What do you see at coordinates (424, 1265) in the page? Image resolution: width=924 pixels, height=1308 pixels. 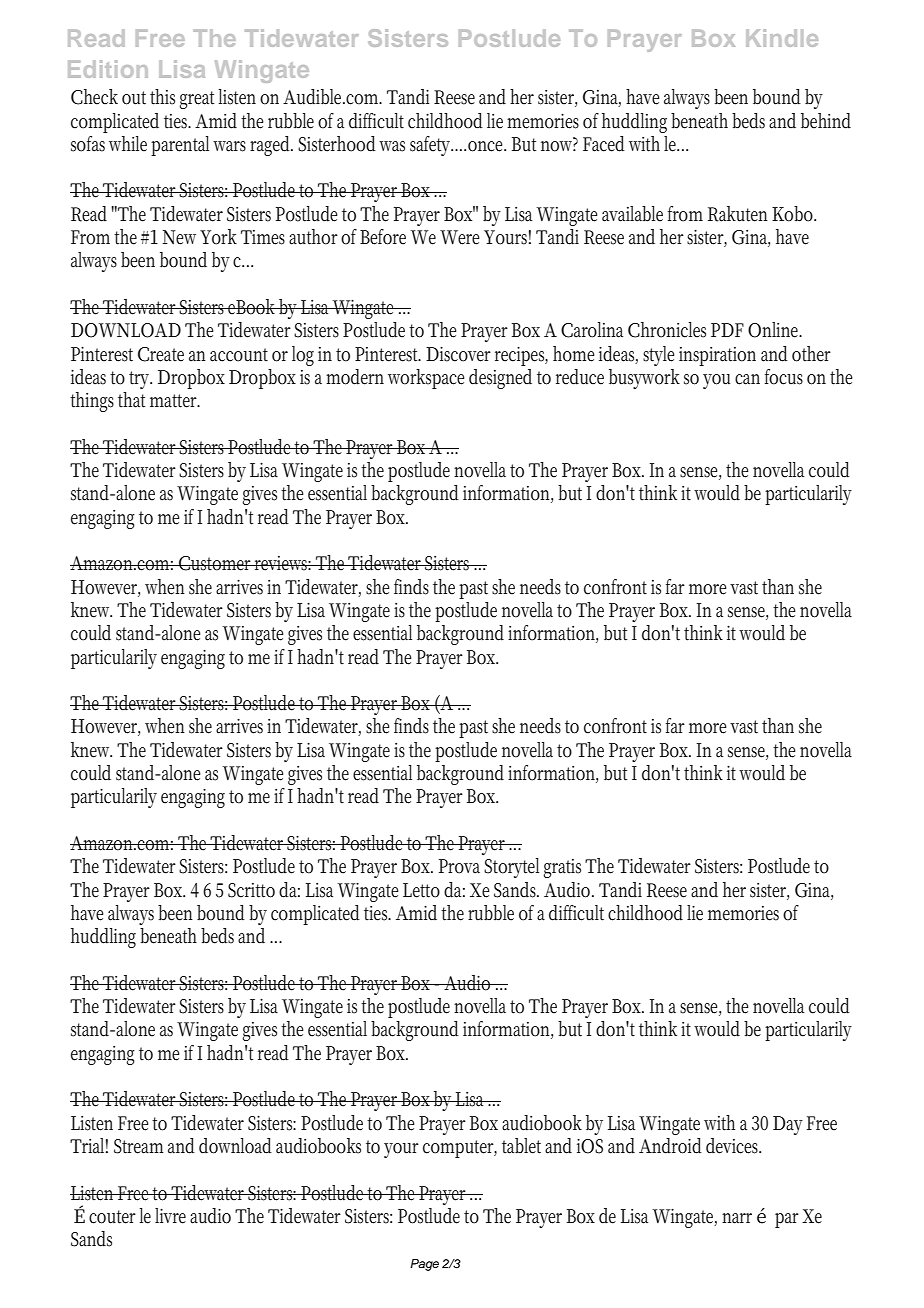 I see `Page` at bounding box center [424, 1265].
